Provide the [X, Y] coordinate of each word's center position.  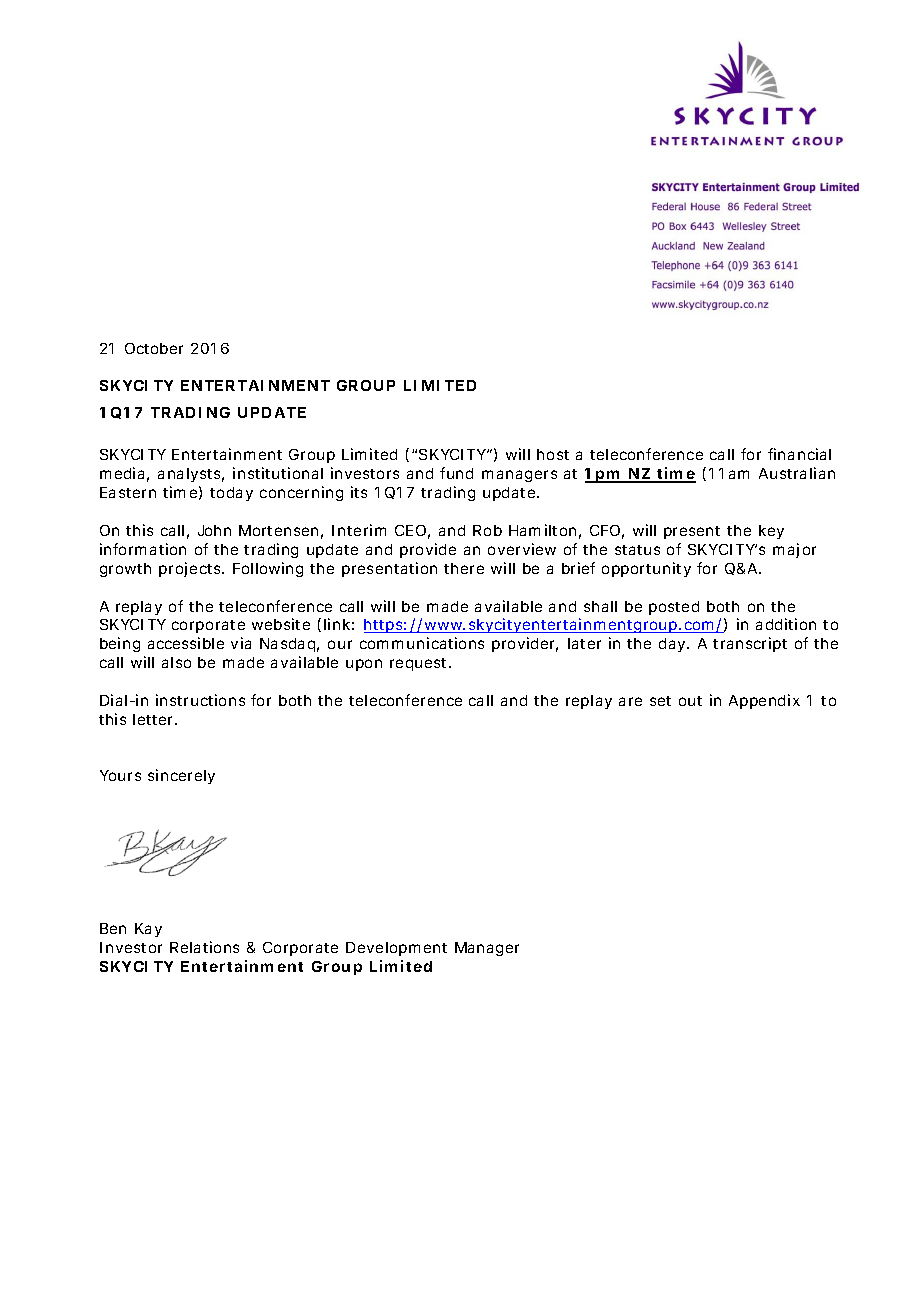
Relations [204, 947]
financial [799, 454]
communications [422, 643]
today [231, 494]
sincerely [181, 776]
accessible [186, 643]
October [154, 348]
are [630, 701]
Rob [487, 530]
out [690, 701]
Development [396, 949]
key [771, 532]
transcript [750, 644]
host [553, 454]
